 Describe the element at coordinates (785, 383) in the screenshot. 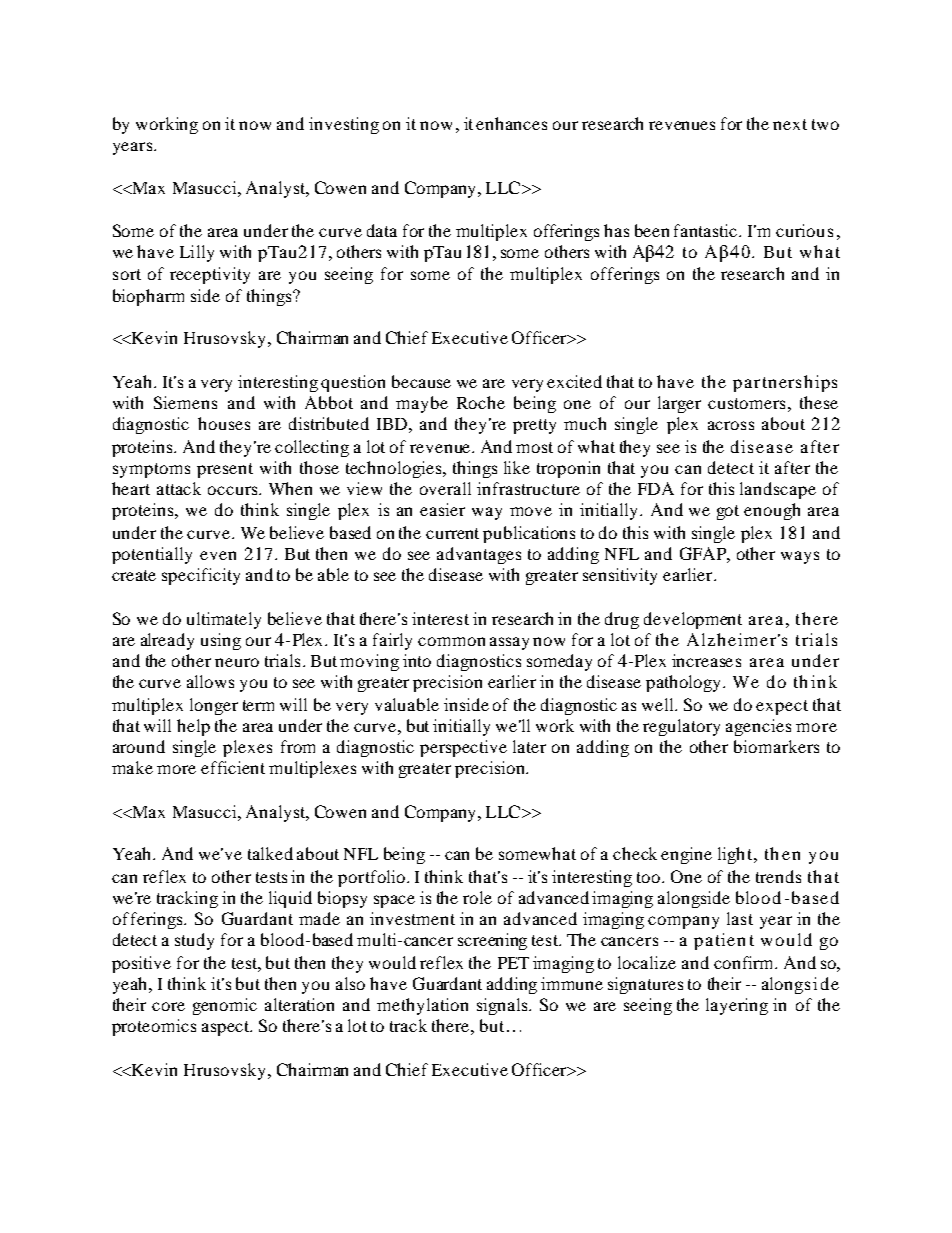

I see `partnerships` at that location.
